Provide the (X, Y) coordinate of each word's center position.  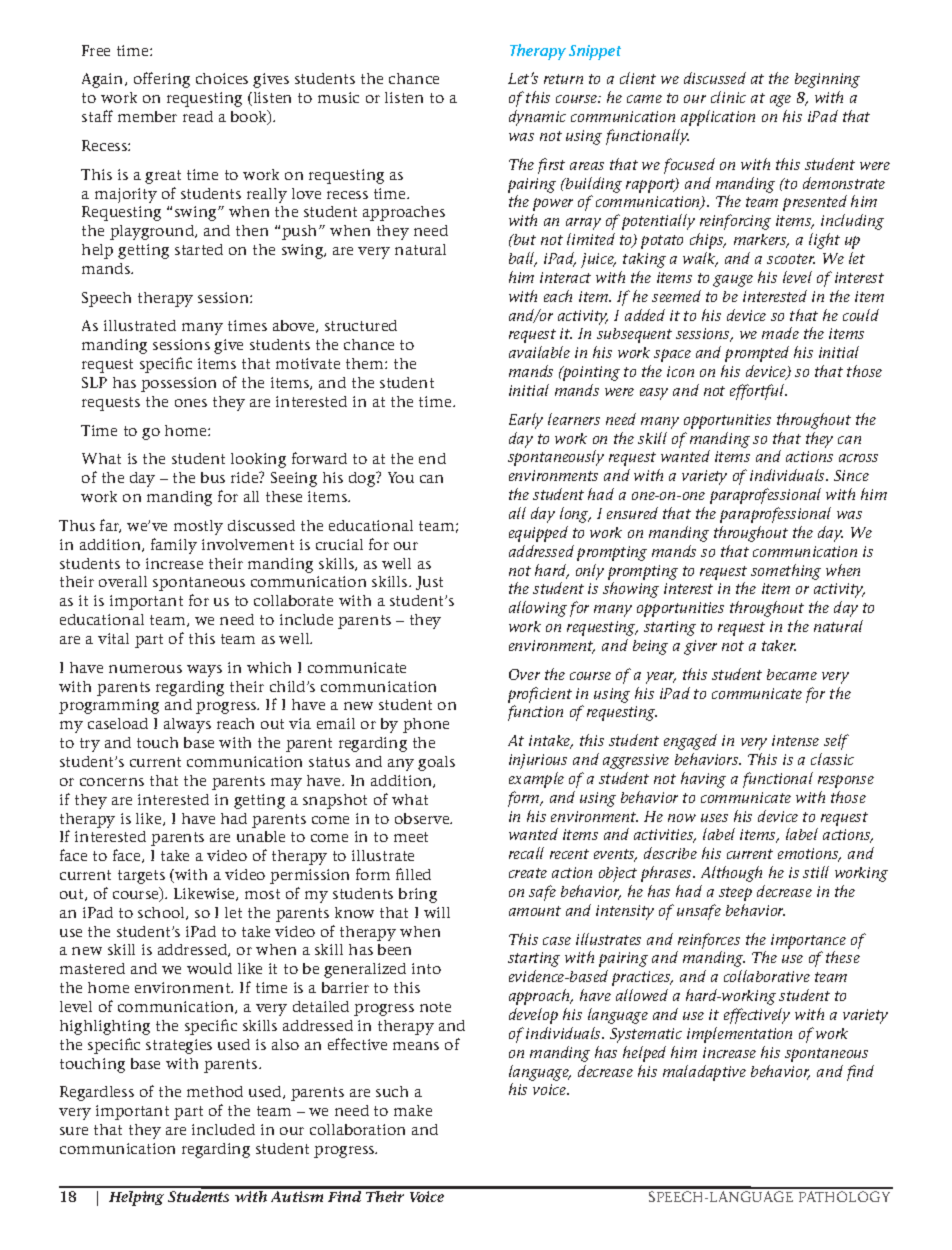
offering (162, 80)
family (174, 546)
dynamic (537, 118)
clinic (728, 97)
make (413, 1110)
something (786, 572)
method (215, 1091)
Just (429, 583)
